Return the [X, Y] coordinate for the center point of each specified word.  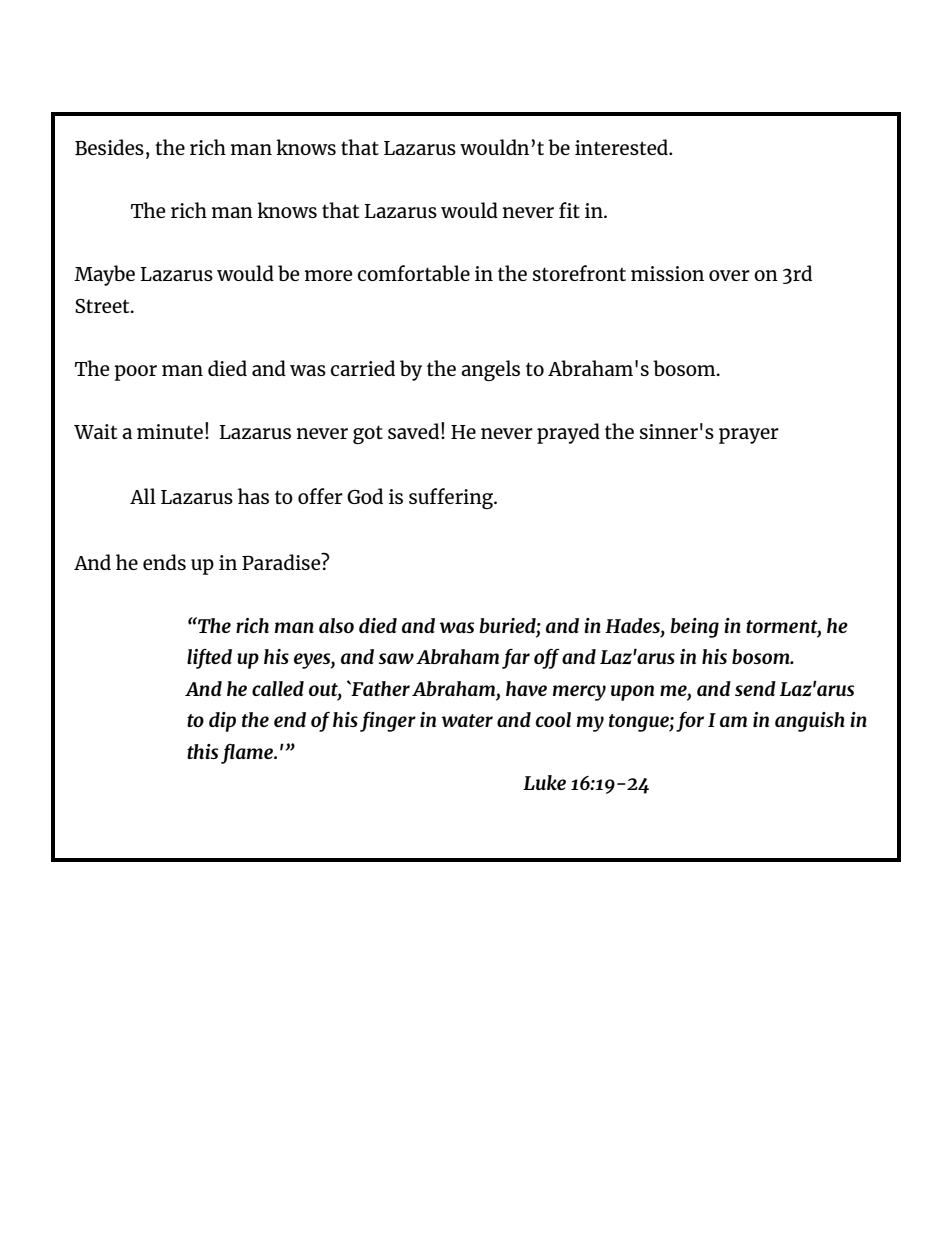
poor [135, 373]
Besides [109, 147]
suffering [452, 498]
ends [164, 562]
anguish [810, 722]
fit [569, 210]
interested [622, 147]
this [202, 751]
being [694, 628]
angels [490, 370]
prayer [749, 436]
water [467, 720]
